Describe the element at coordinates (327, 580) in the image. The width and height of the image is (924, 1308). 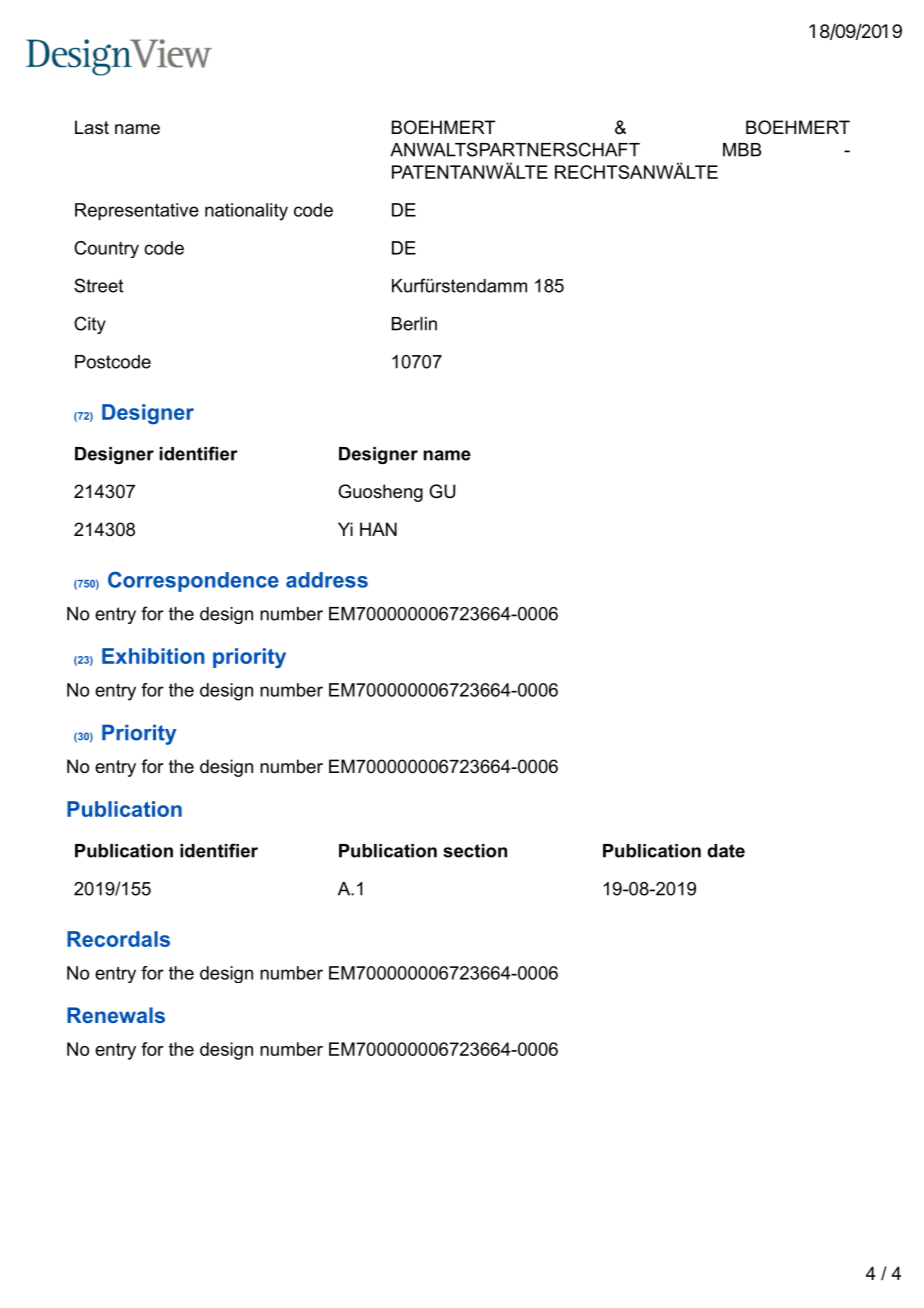
I see `address` at that location.
